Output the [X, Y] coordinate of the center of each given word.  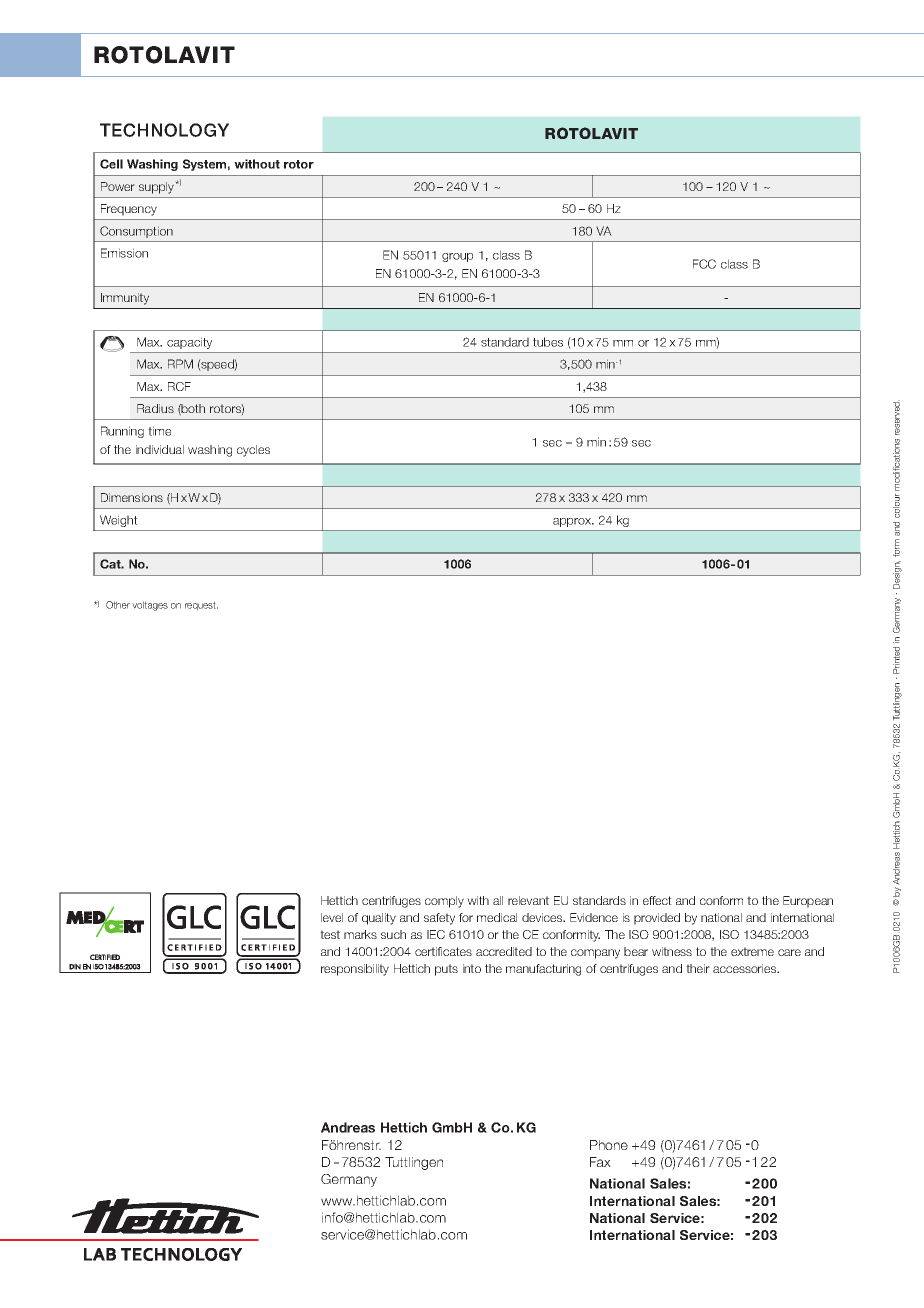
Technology [164, 130]
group [457, 257]
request [201, 606]
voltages [150, 606]
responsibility [355, 970]
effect [657, 900]
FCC [704, 264]
